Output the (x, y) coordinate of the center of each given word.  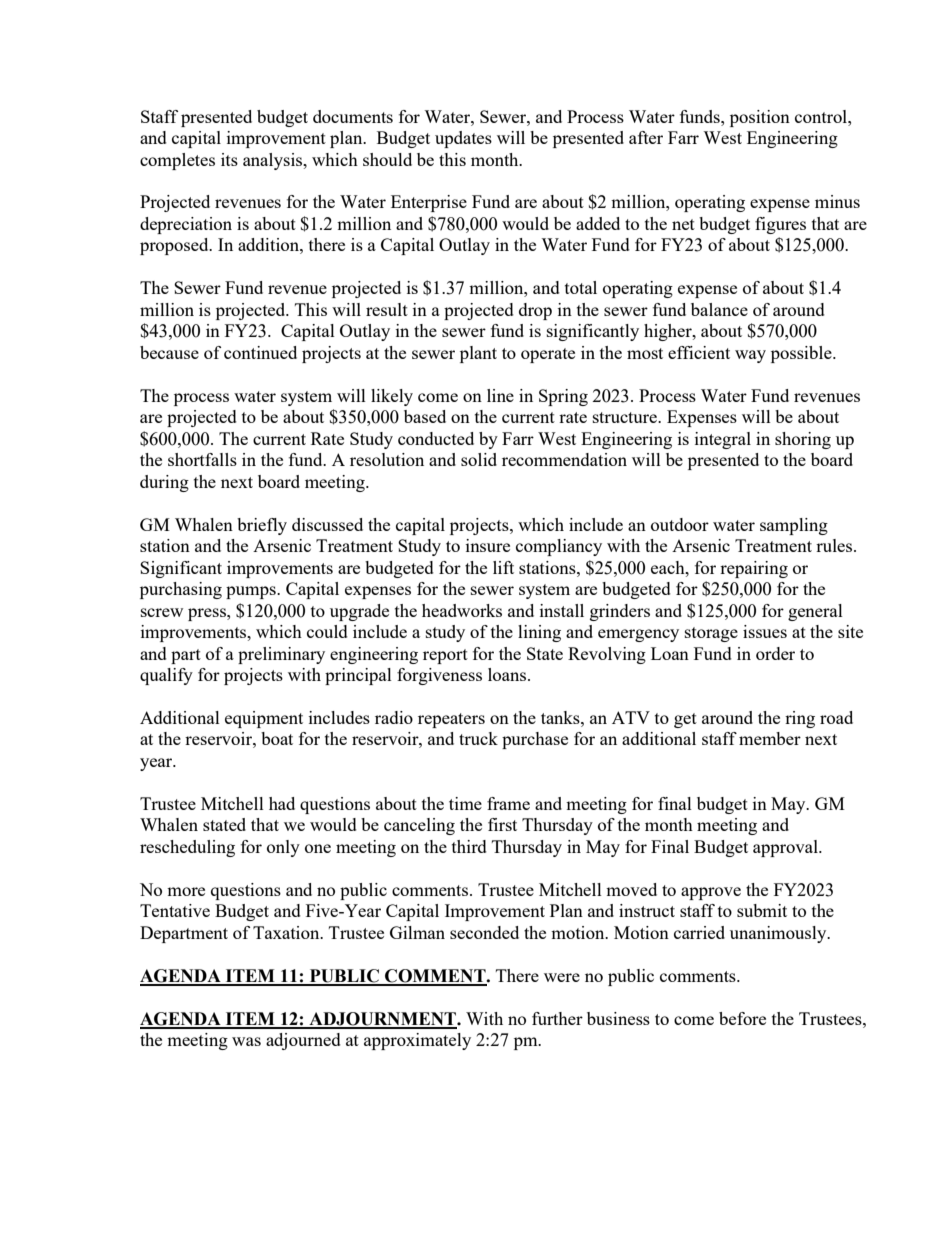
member (770, 738)
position (760, 118)
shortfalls (202, 459)
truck (478, 738)
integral (723, 440)
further (557, 1018)
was (246, 1041)
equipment (264, 719)
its (229, 159)
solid (479, 459)
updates (463, 139)
